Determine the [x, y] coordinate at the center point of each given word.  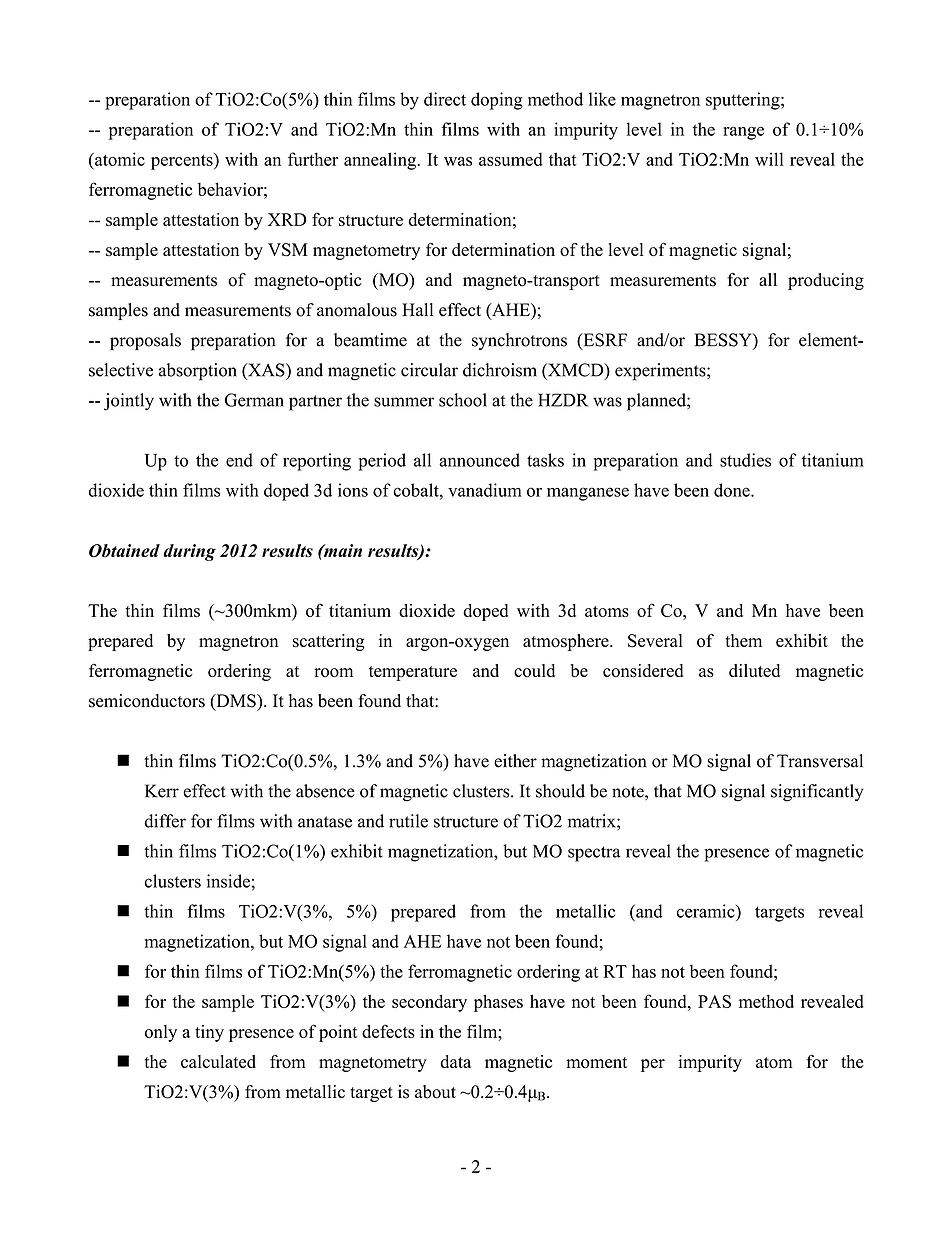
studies [745, 460]
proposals [145, 341]
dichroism [500, 370]
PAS [714, 1001]
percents [183, 161]
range [743, 133]
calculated [218, 1061]
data [455, 1061]
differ [165, 821]
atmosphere [567, 642]
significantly [817, 793]
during [189, 552]
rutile [408, 821]
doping [497, 101]
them [743, 640]
